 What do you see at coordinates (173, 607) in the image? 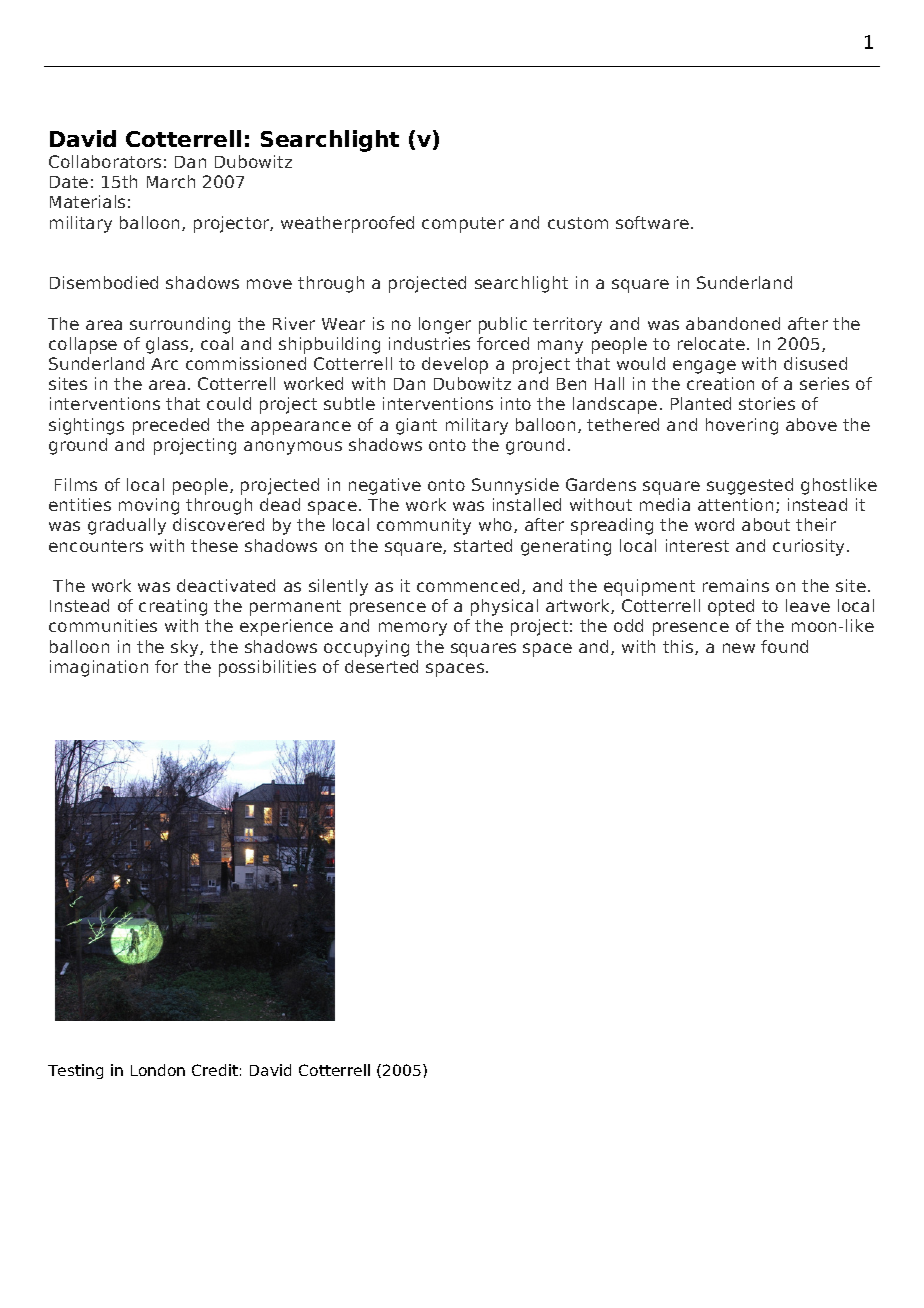
I see `creating` at bounding box center [173, 607].
